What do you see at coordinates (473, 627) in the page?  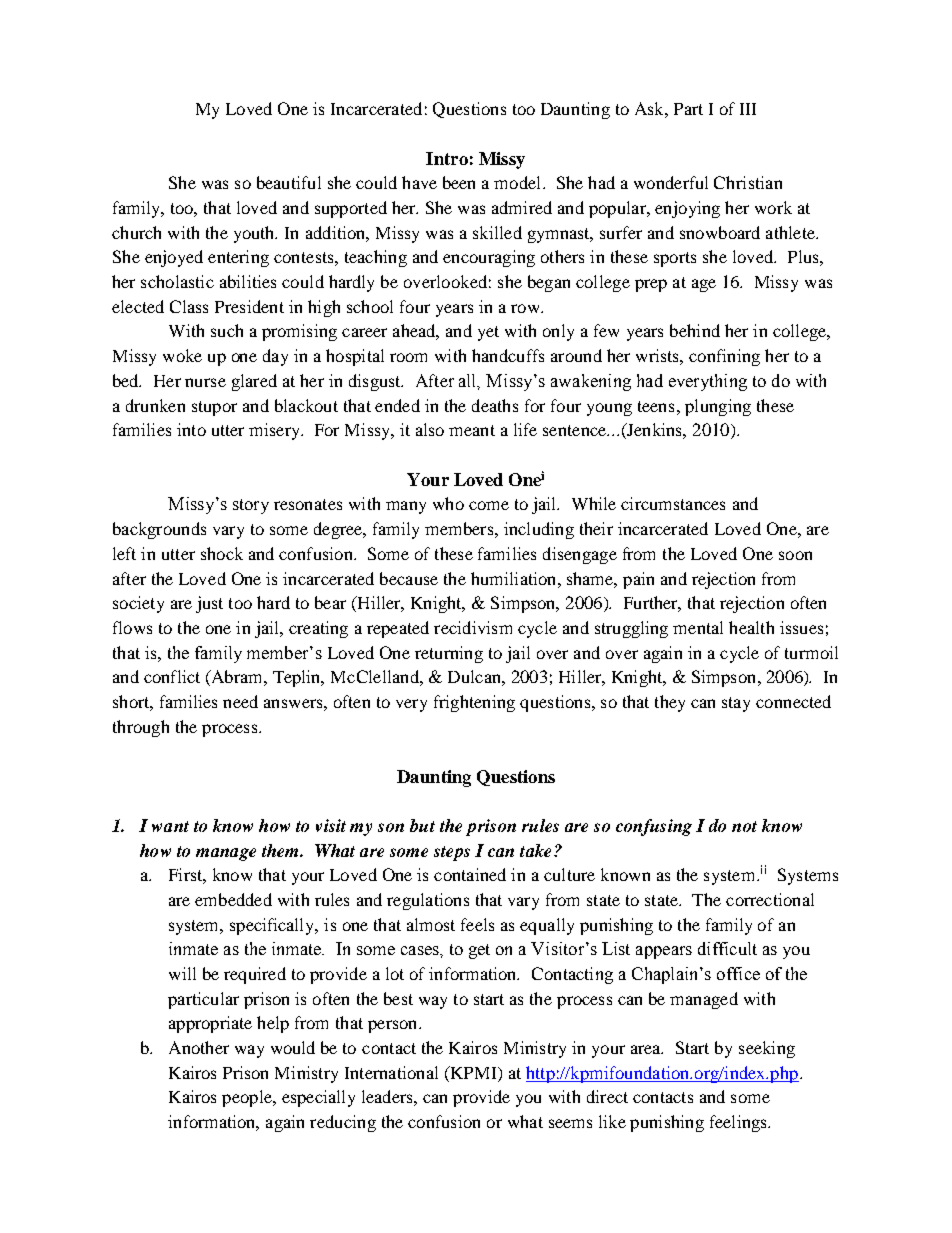 I see `recidivism` at bounding box center [473, 627].
